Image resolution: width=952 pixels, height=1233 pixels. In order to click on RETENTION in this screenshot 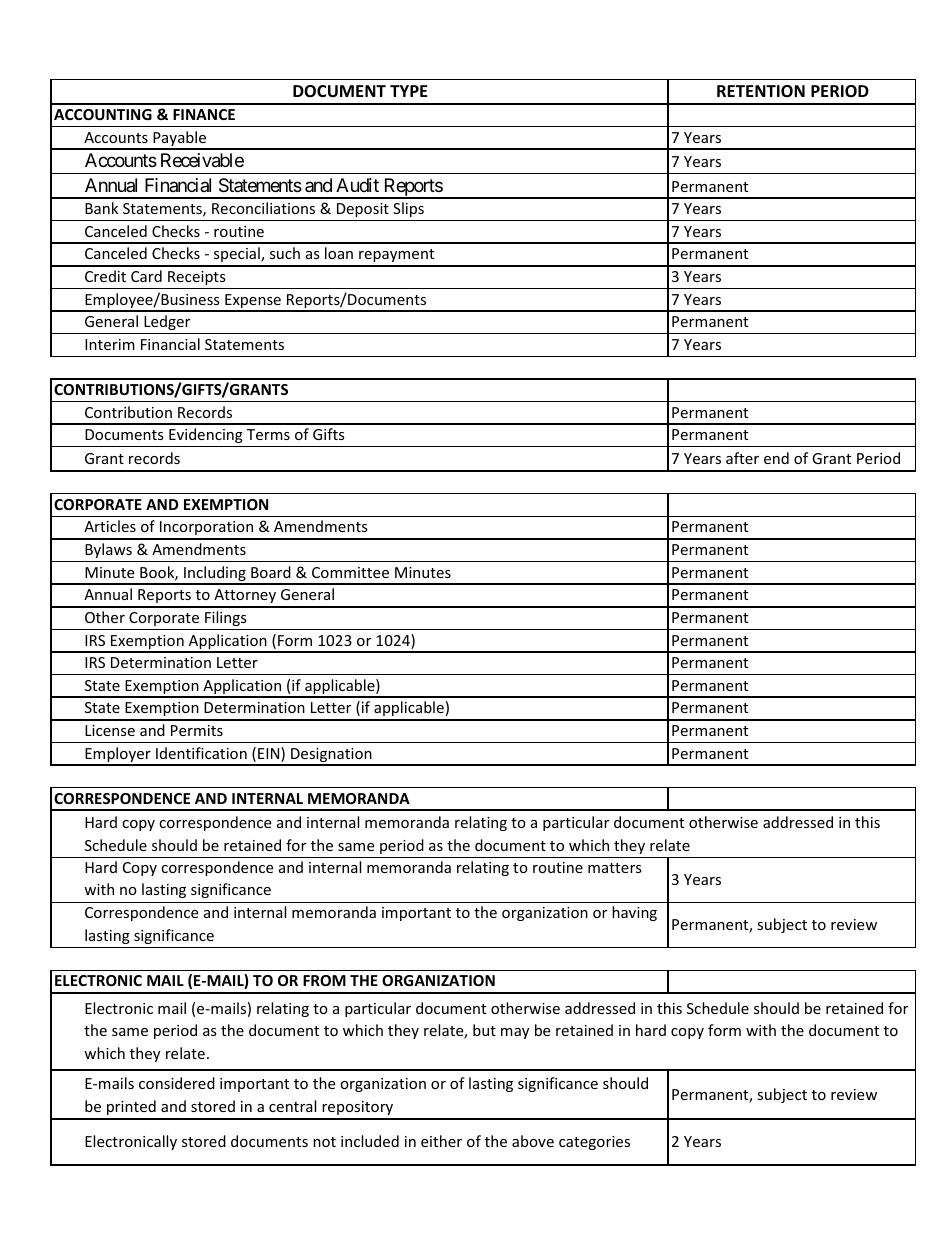, I will do `click(761, 91)`.
